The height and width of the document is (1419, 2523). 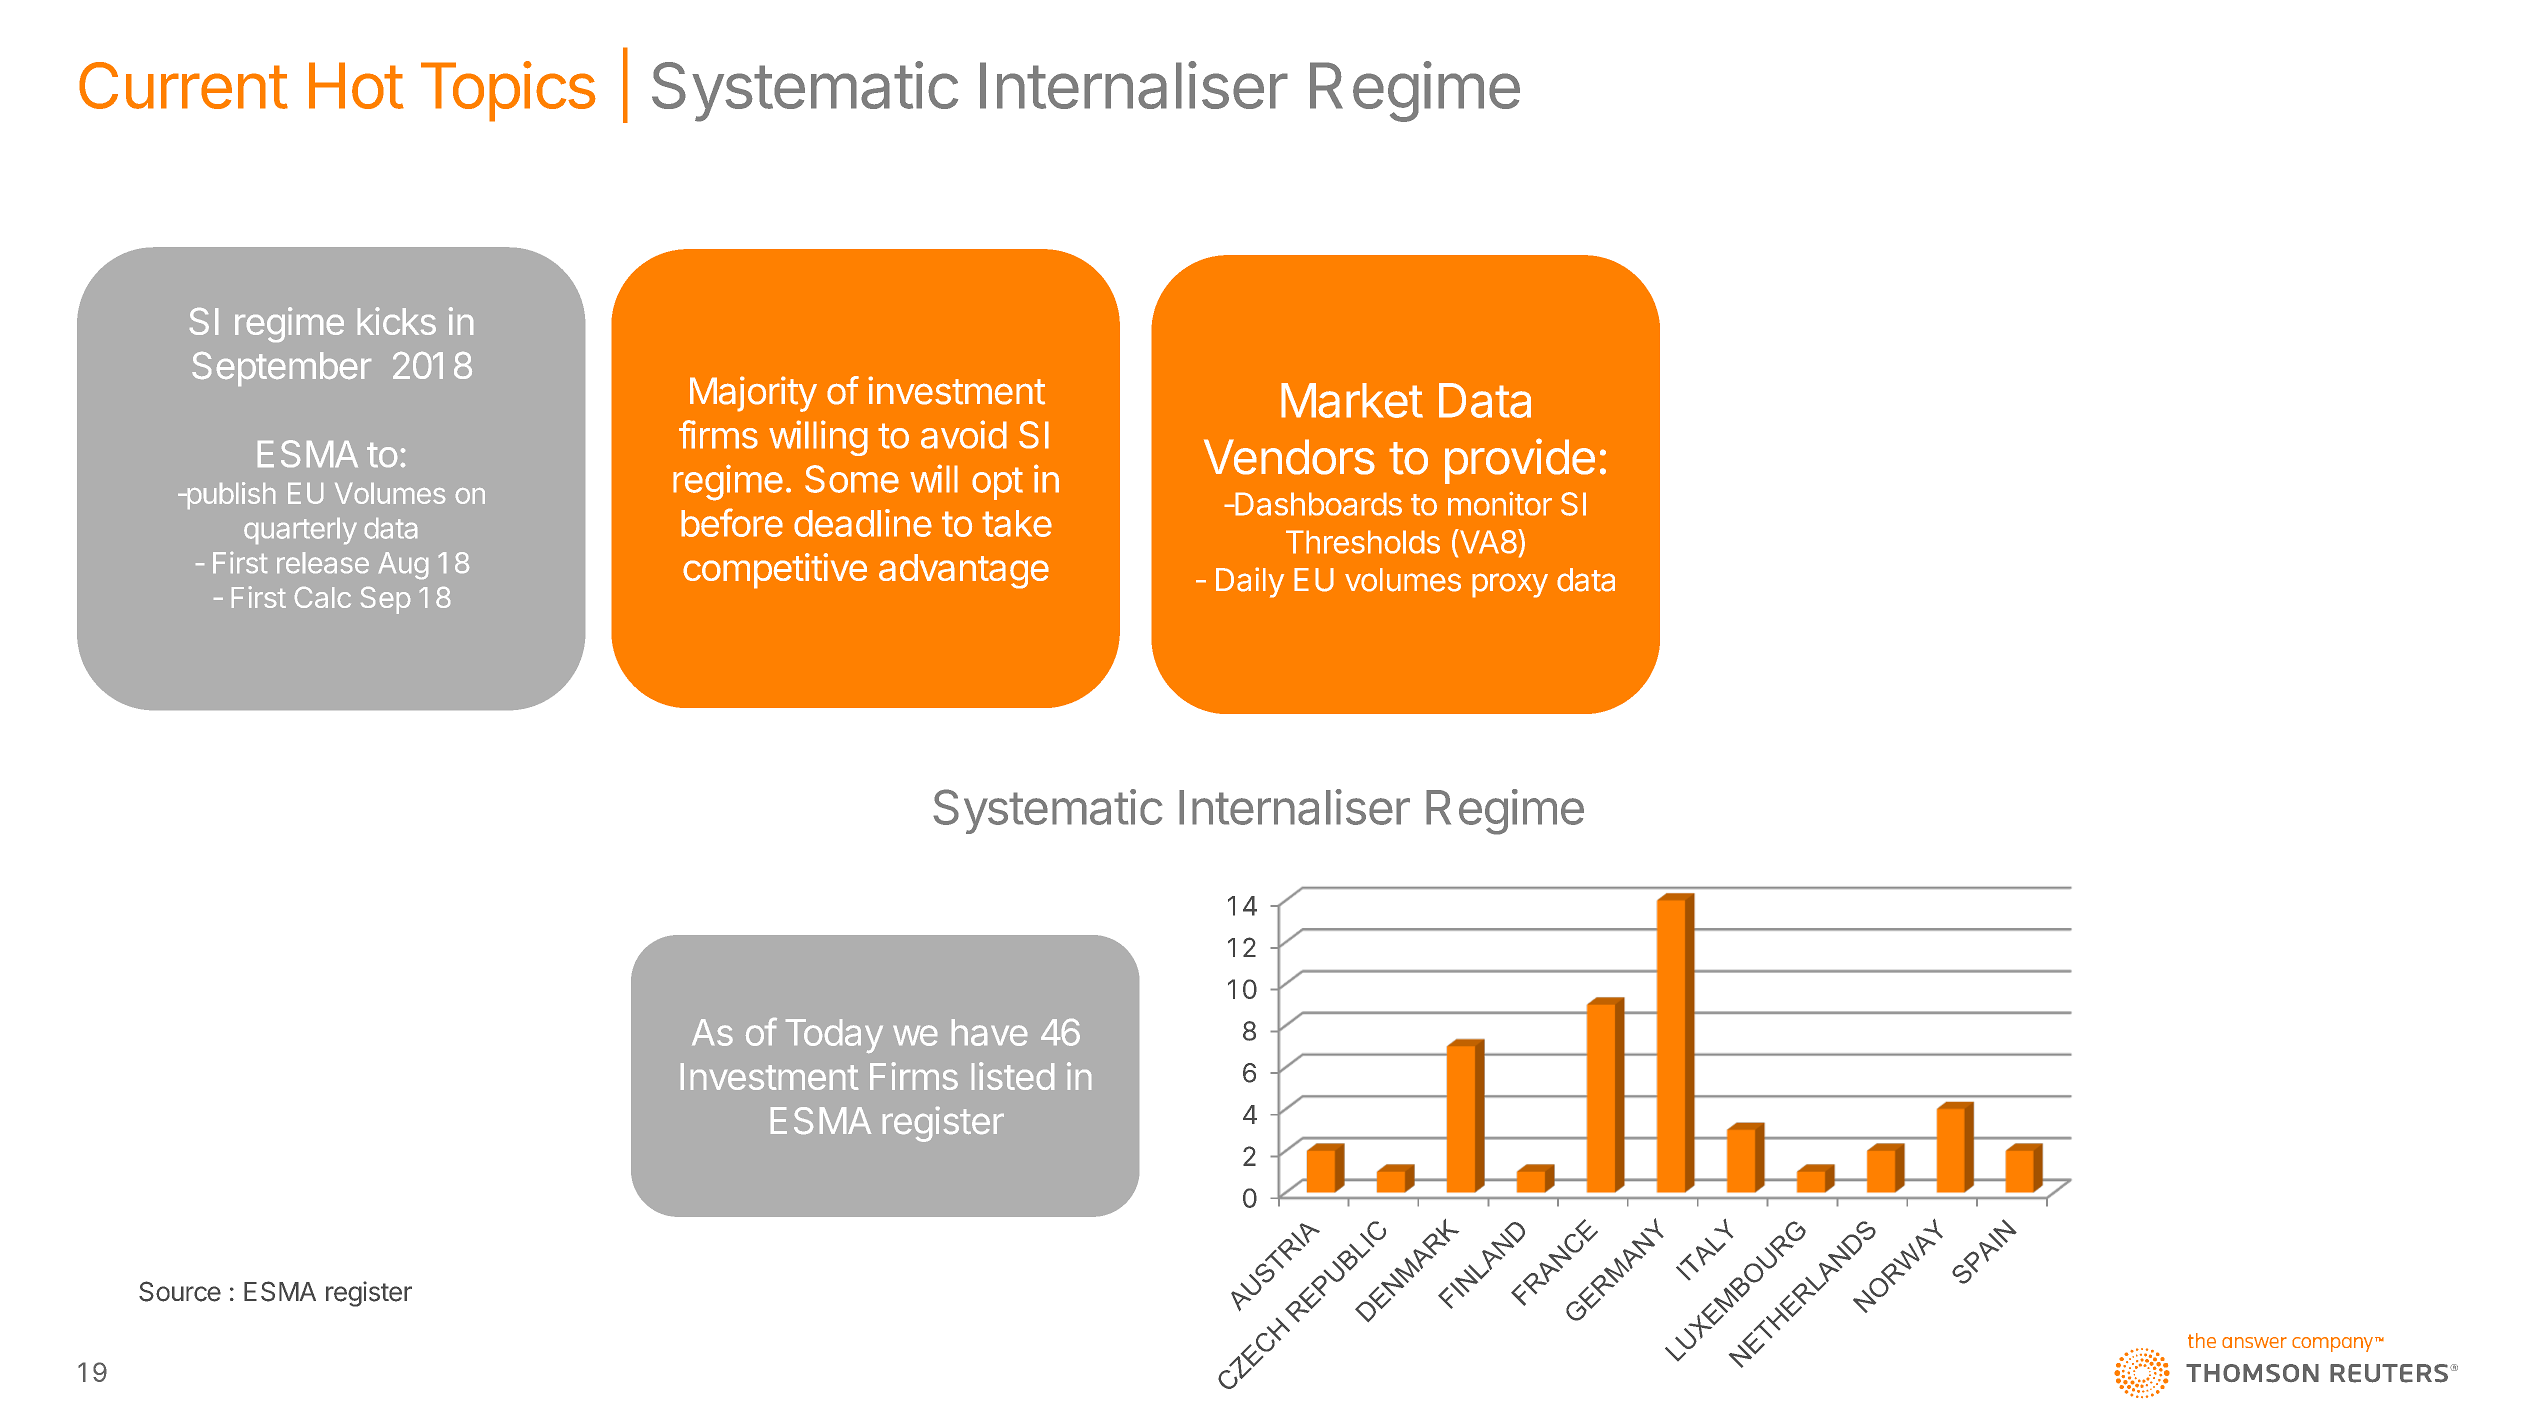 I want to click on Today, so click(x=834, y=1036).
